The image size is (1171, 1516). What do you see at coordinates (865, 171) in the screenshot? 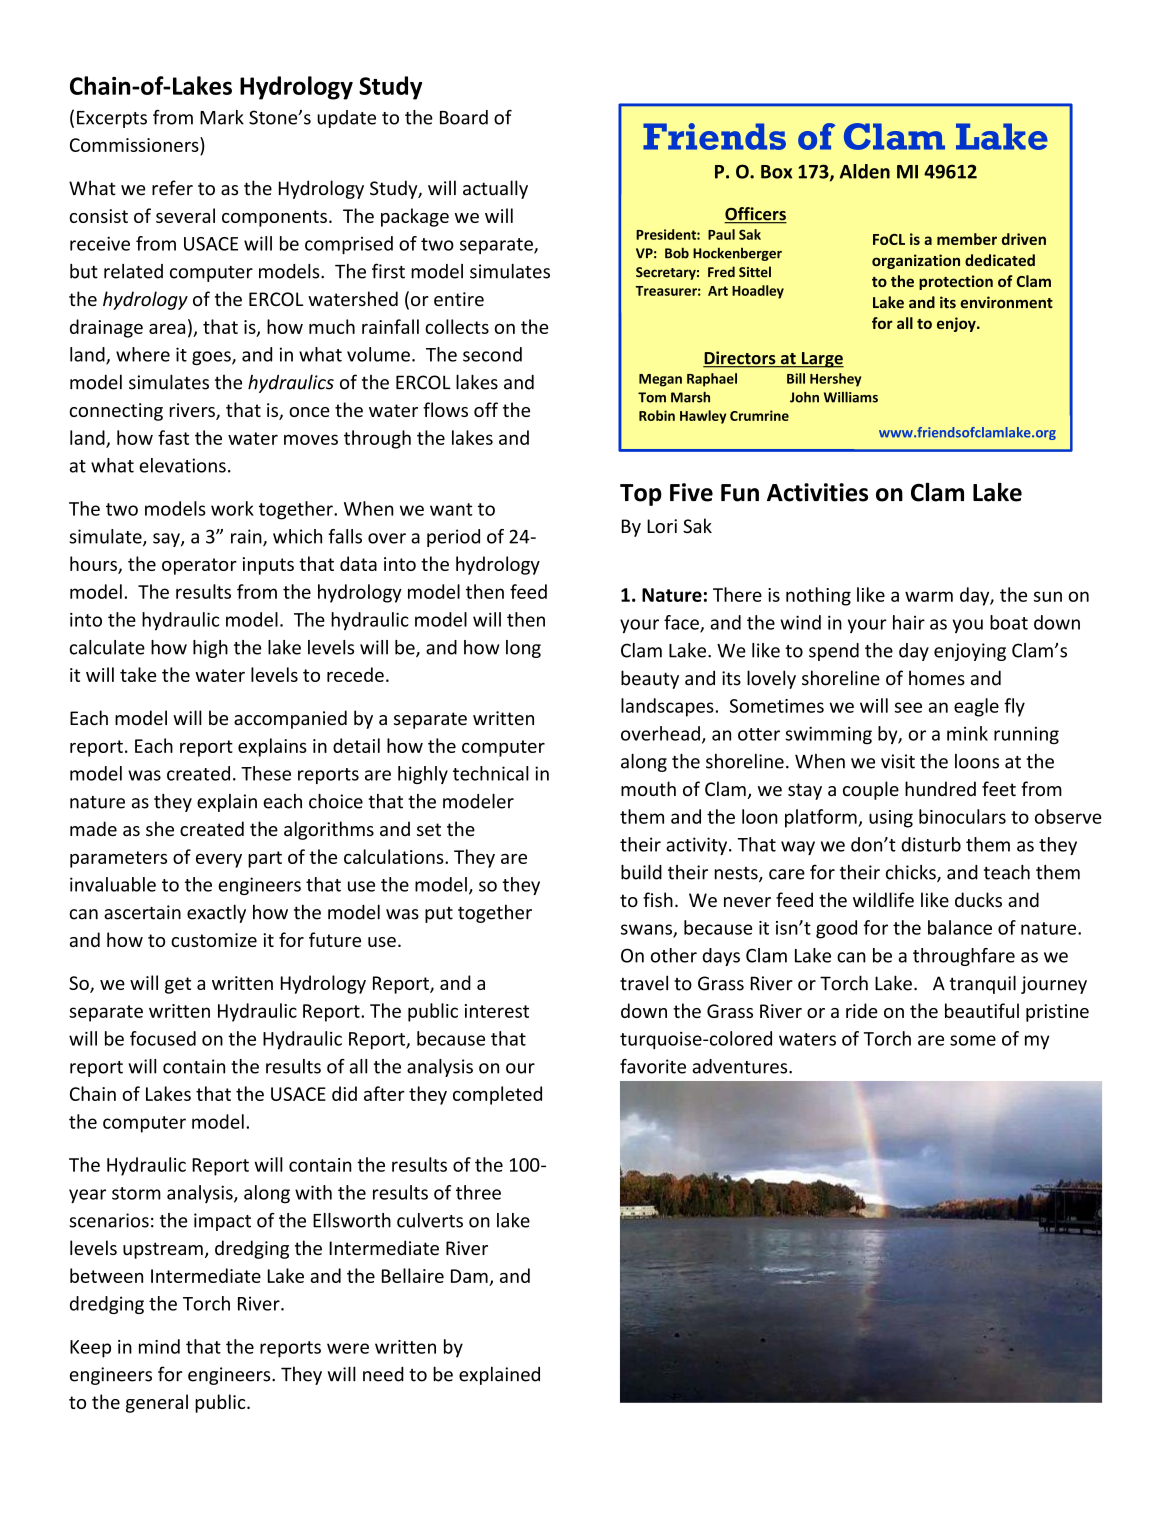
I see `Alden` at bounding box center [865, 171].
